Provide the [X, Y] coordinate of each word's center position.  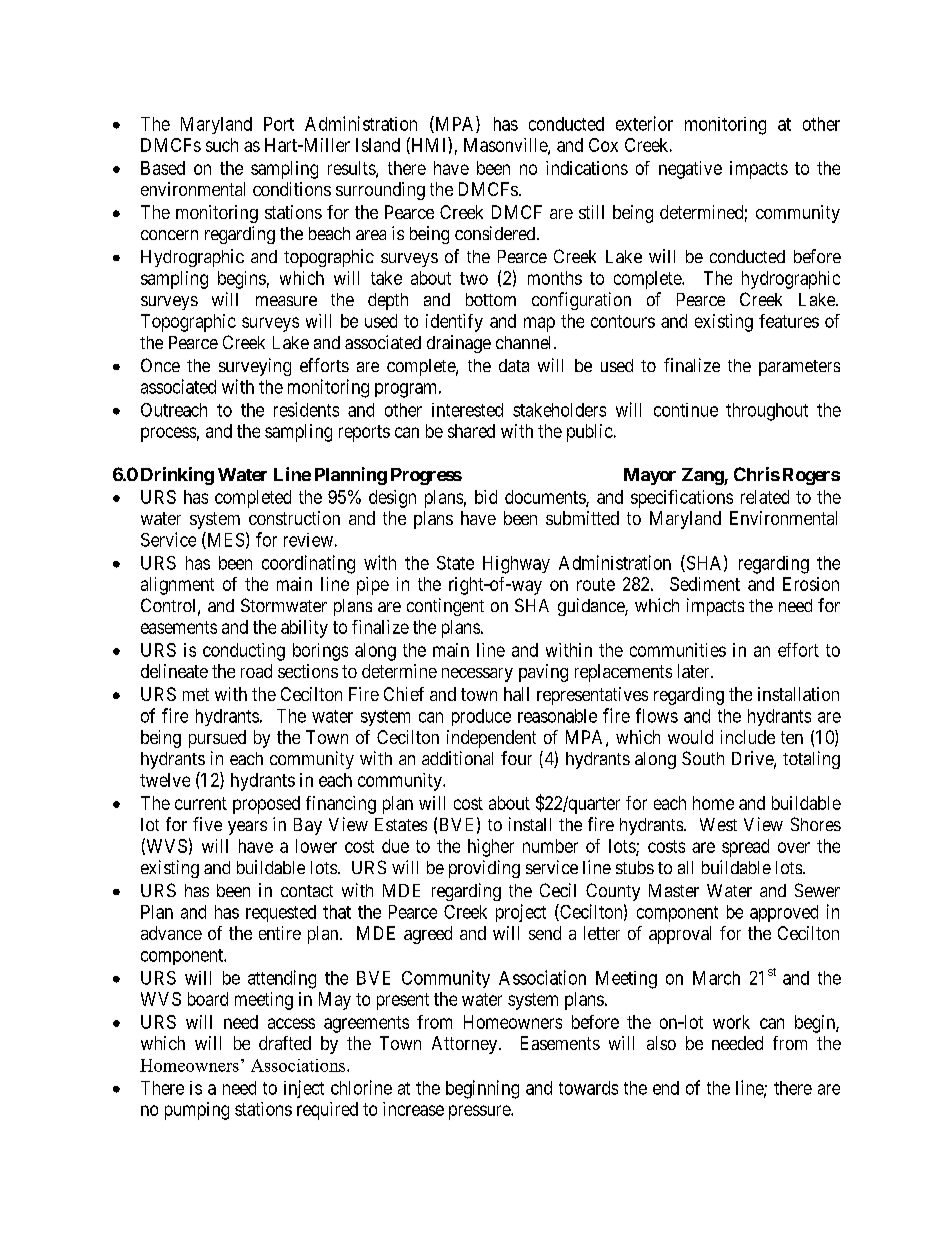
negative [690, 170]
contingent [445, 607]
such [222, 145]
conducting [244, 652]
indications [587, 168]
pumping [197, 1111]
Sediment [705, 584]
